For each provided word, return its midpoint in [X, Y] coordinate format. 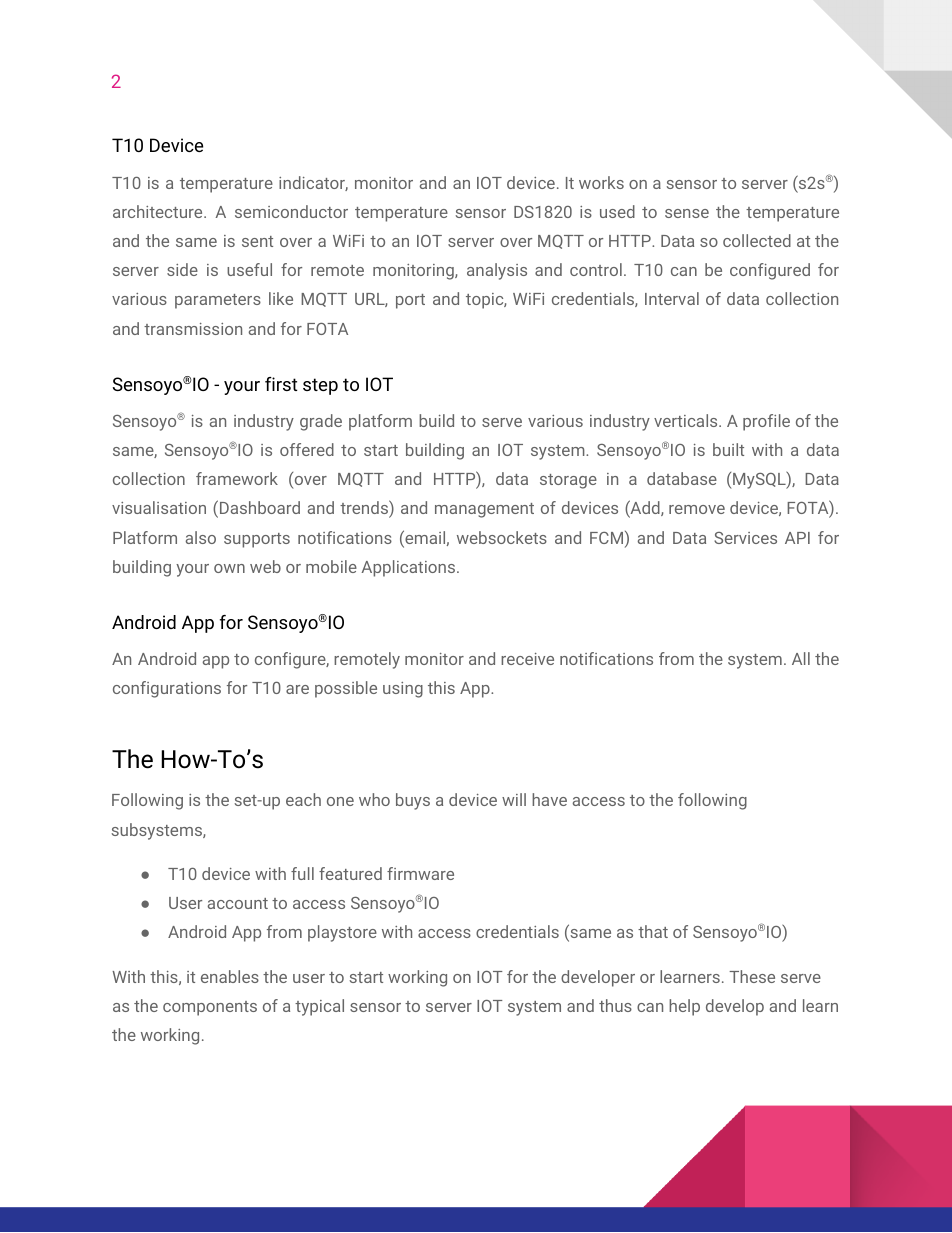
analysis [497, 271]
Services [745, 538]
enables [230, 976]
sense [687, 213]
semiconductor [291, 211]
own [229, 568]
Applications [409, 568]
